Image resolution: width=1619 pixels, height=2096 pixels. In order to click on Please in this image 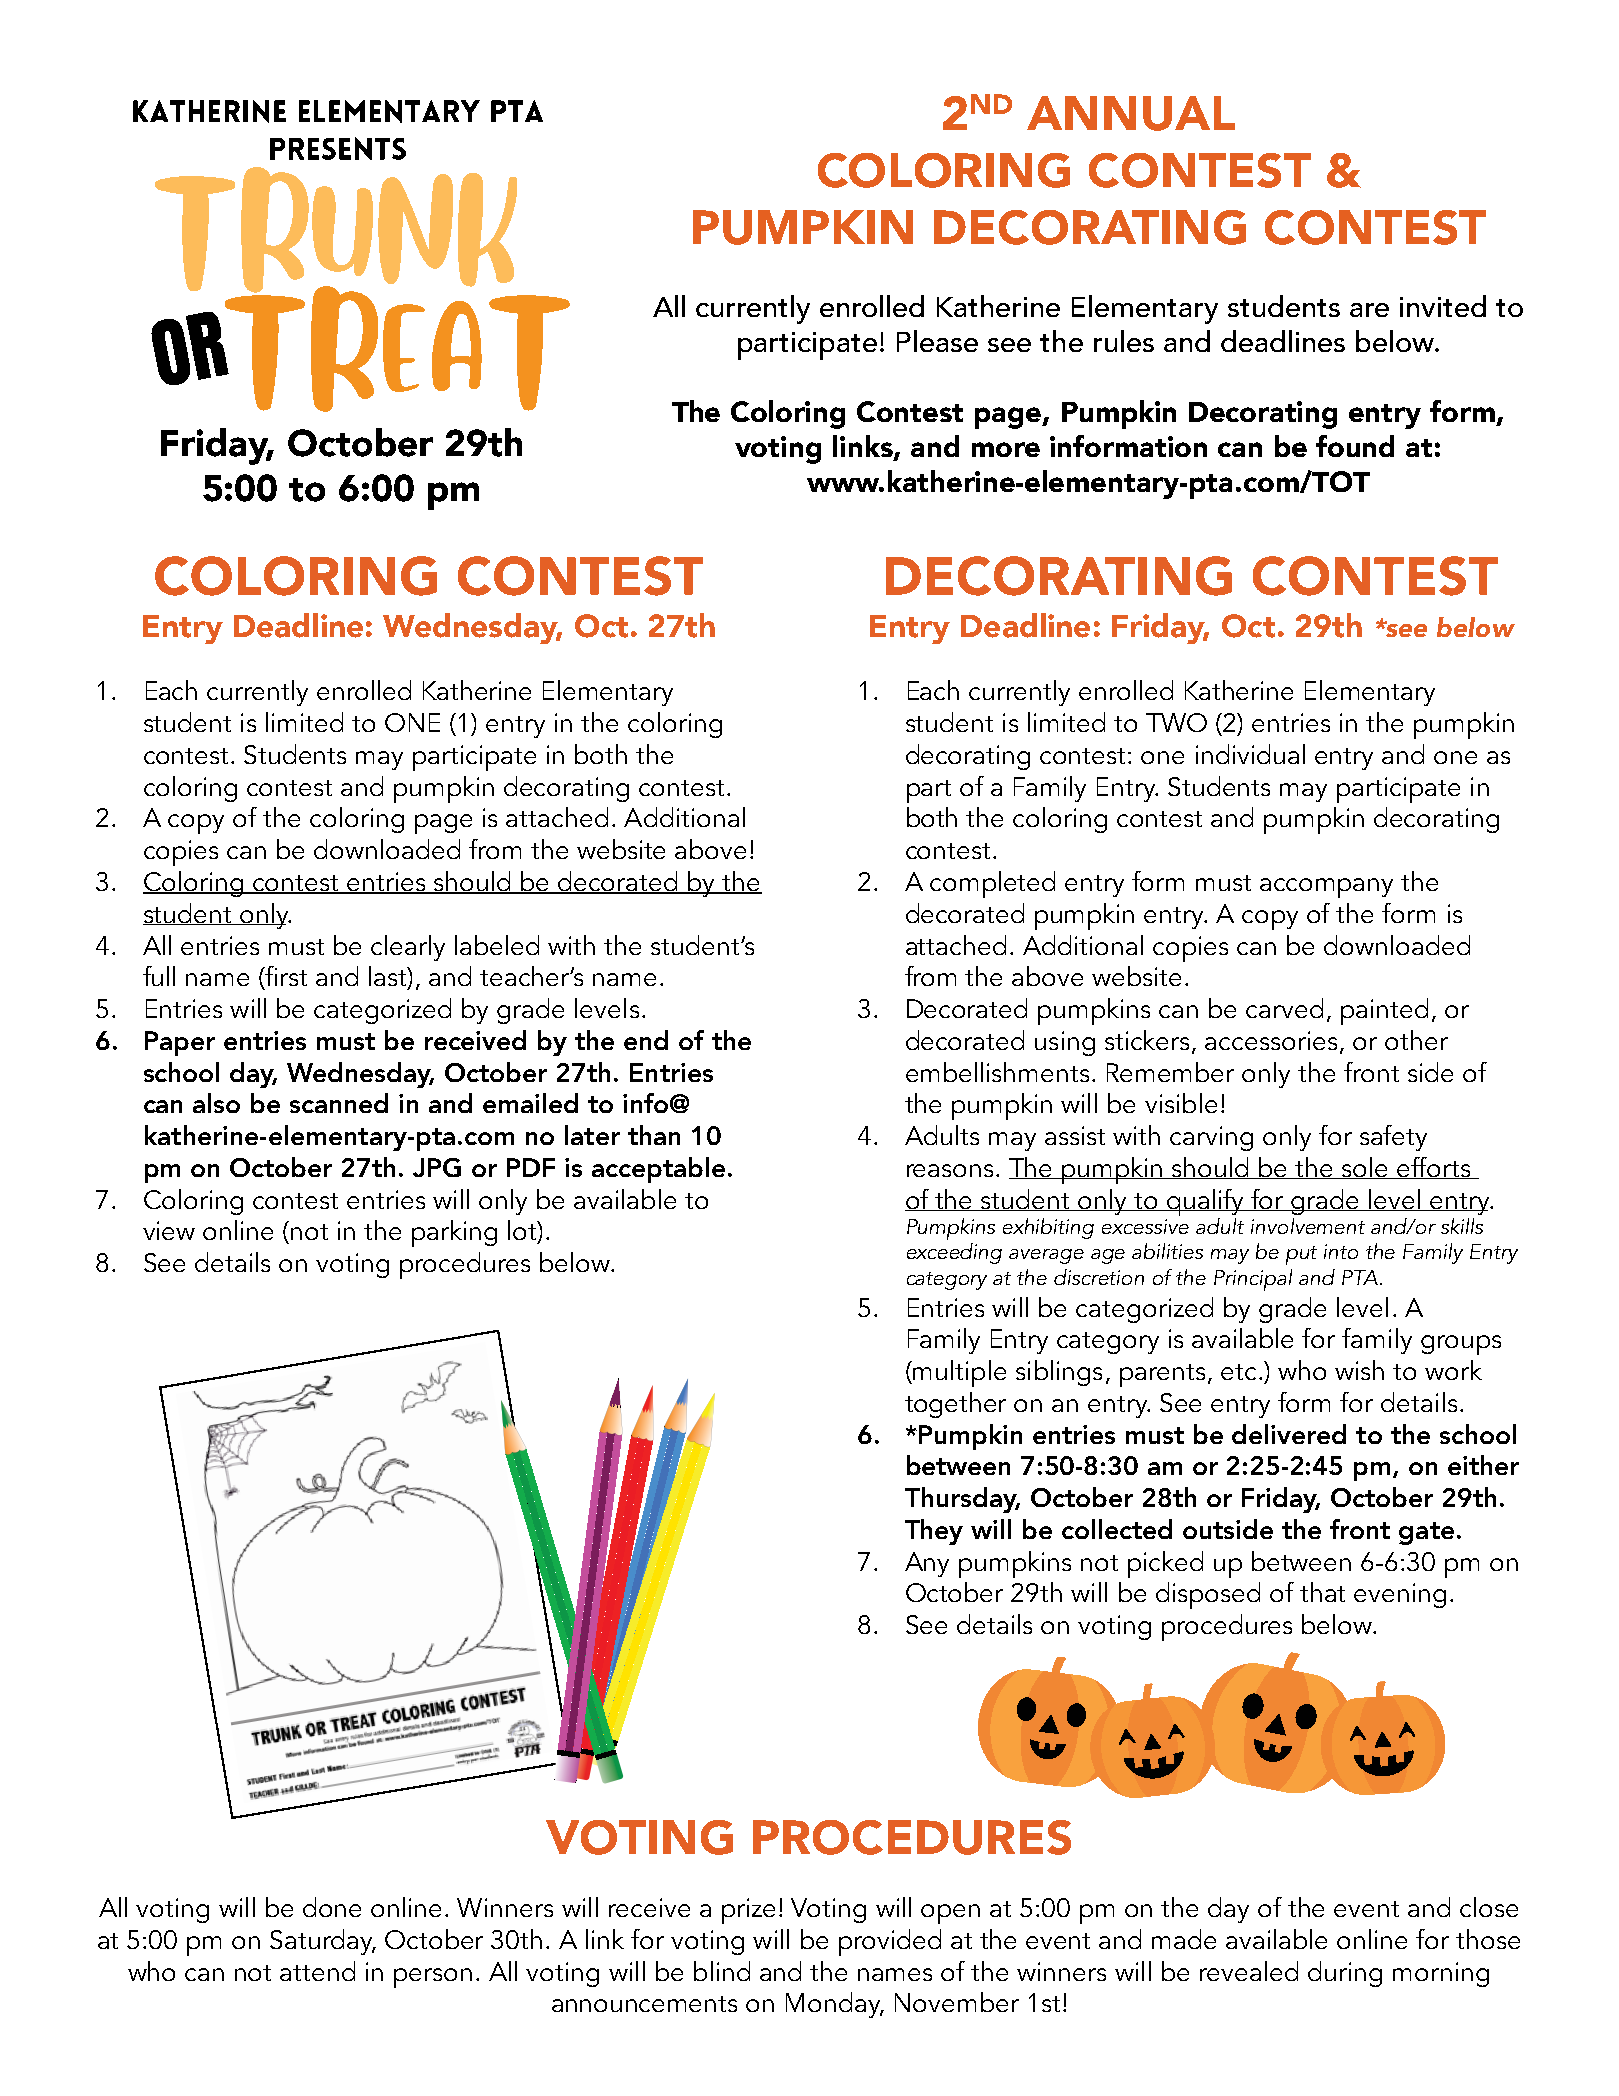, I will do `click(937, 341)`.
